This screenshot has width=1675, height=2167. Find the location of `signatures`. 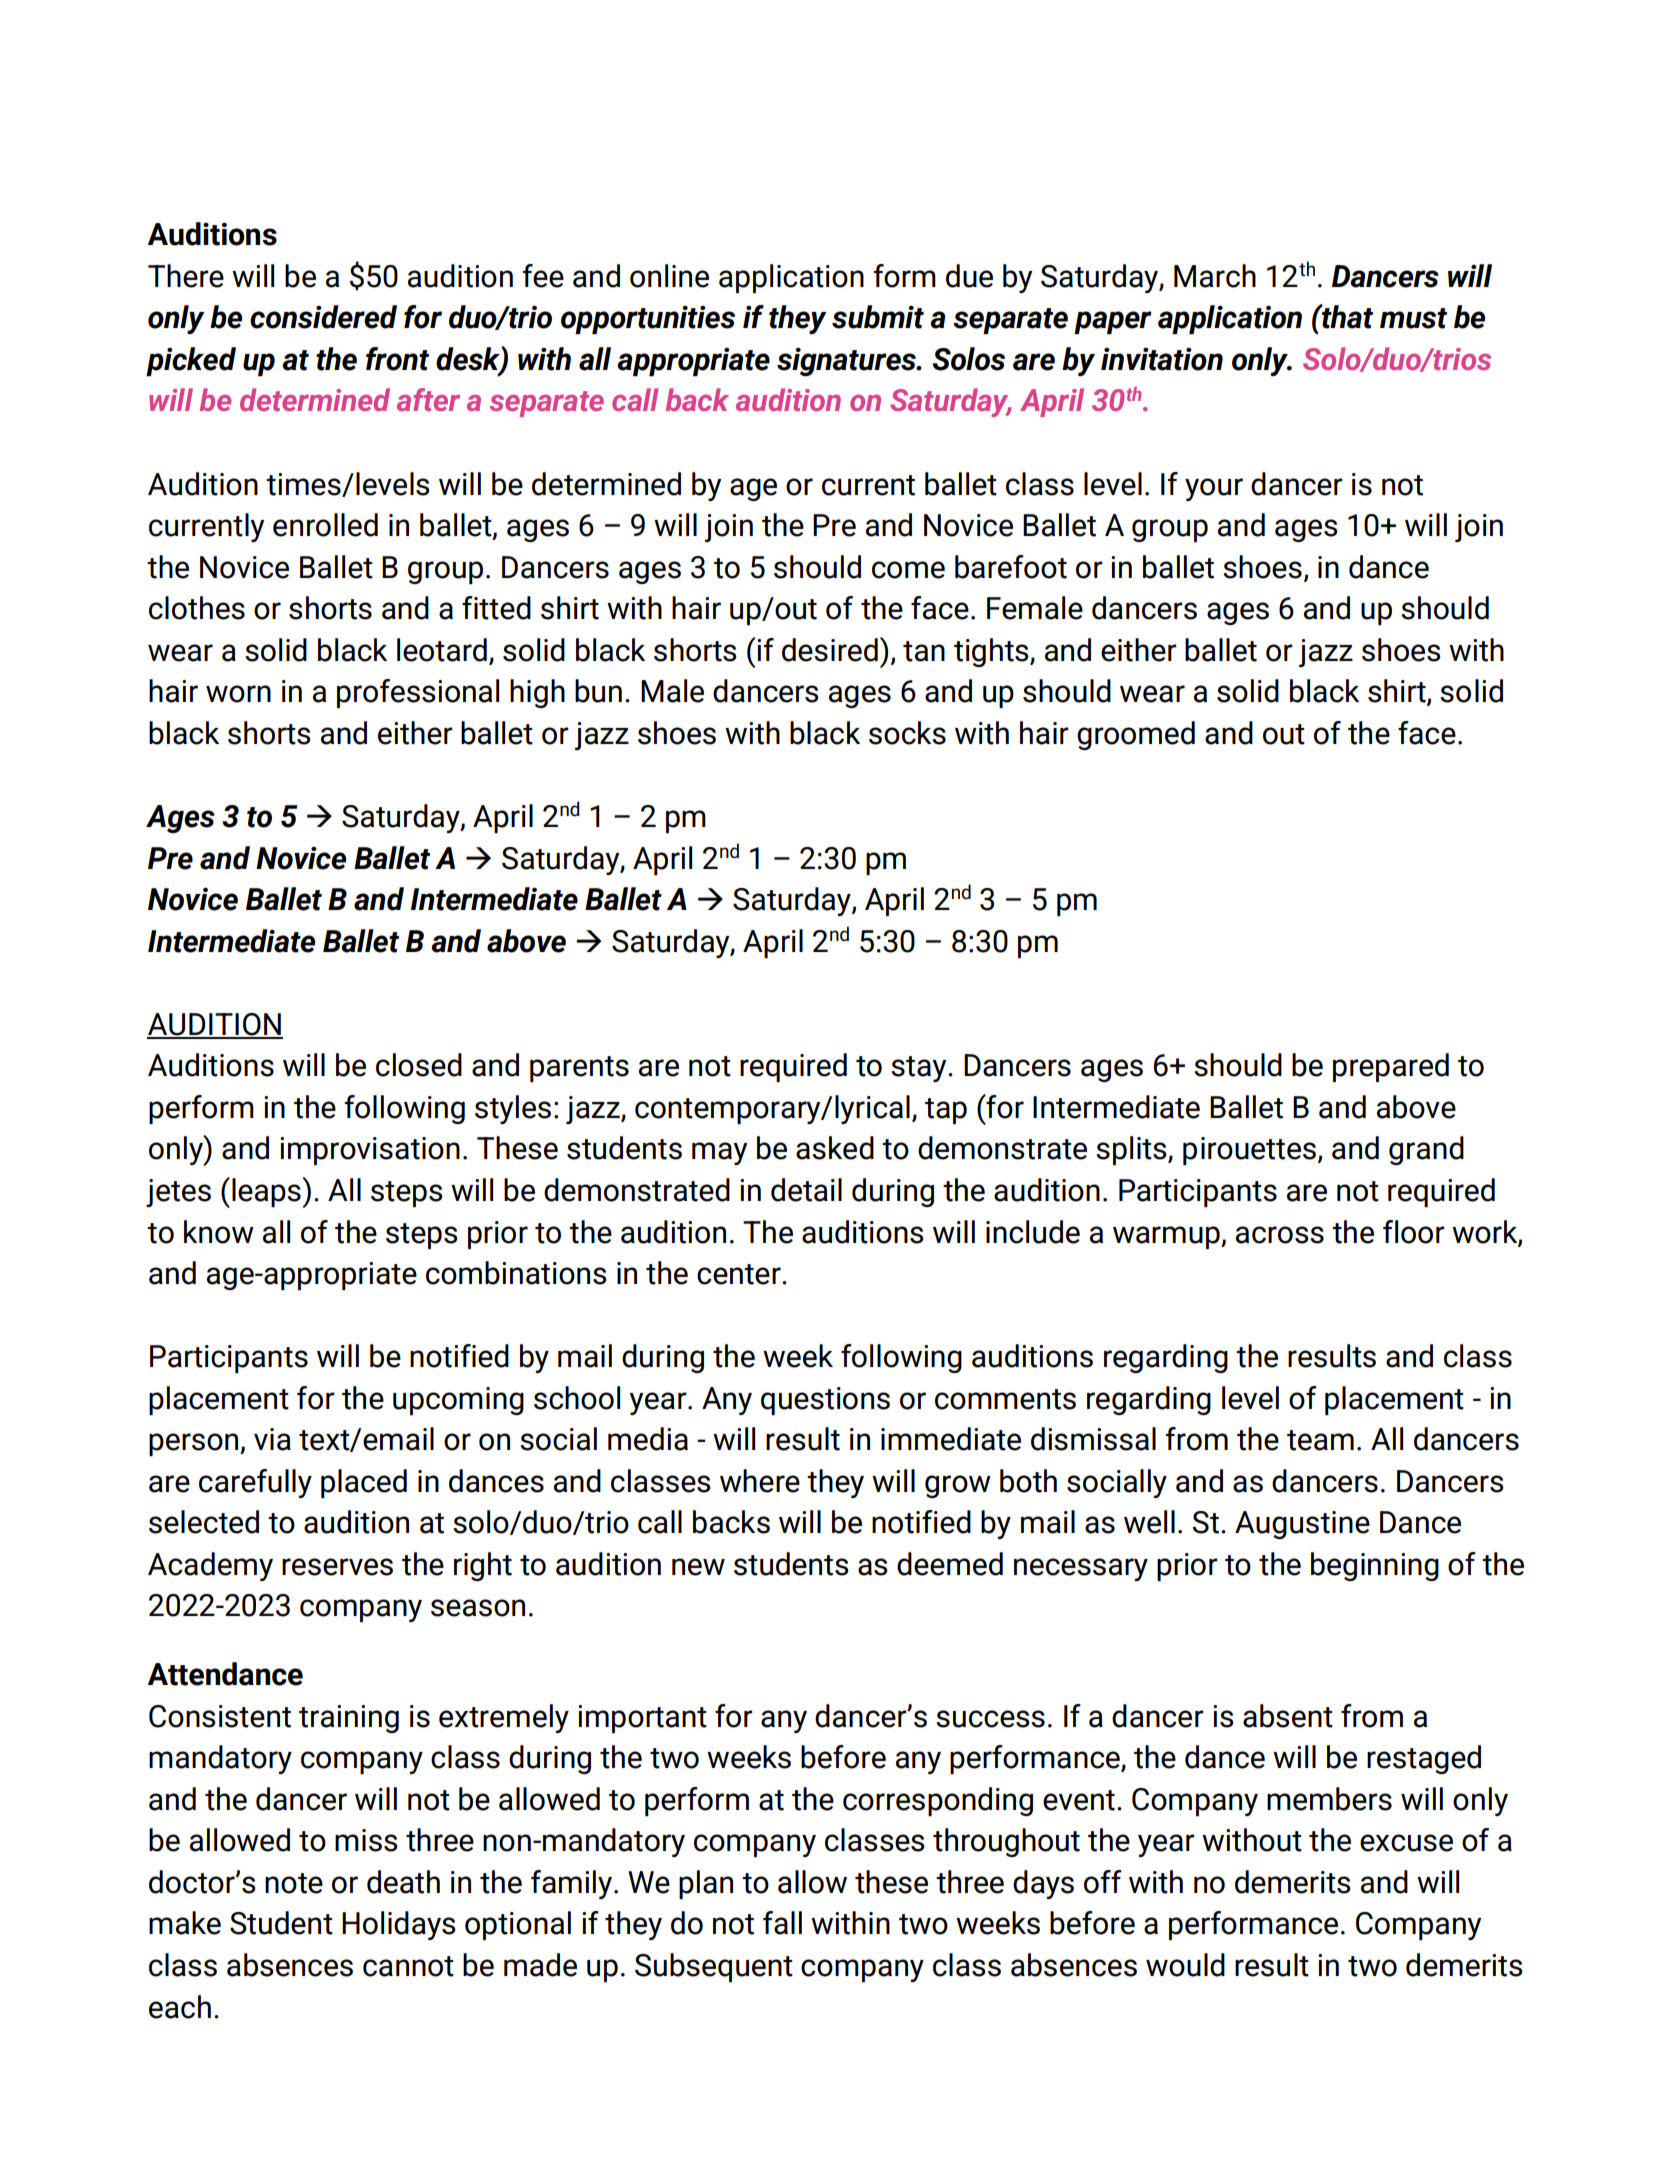

signatures is located at coordinates (847, 362).
